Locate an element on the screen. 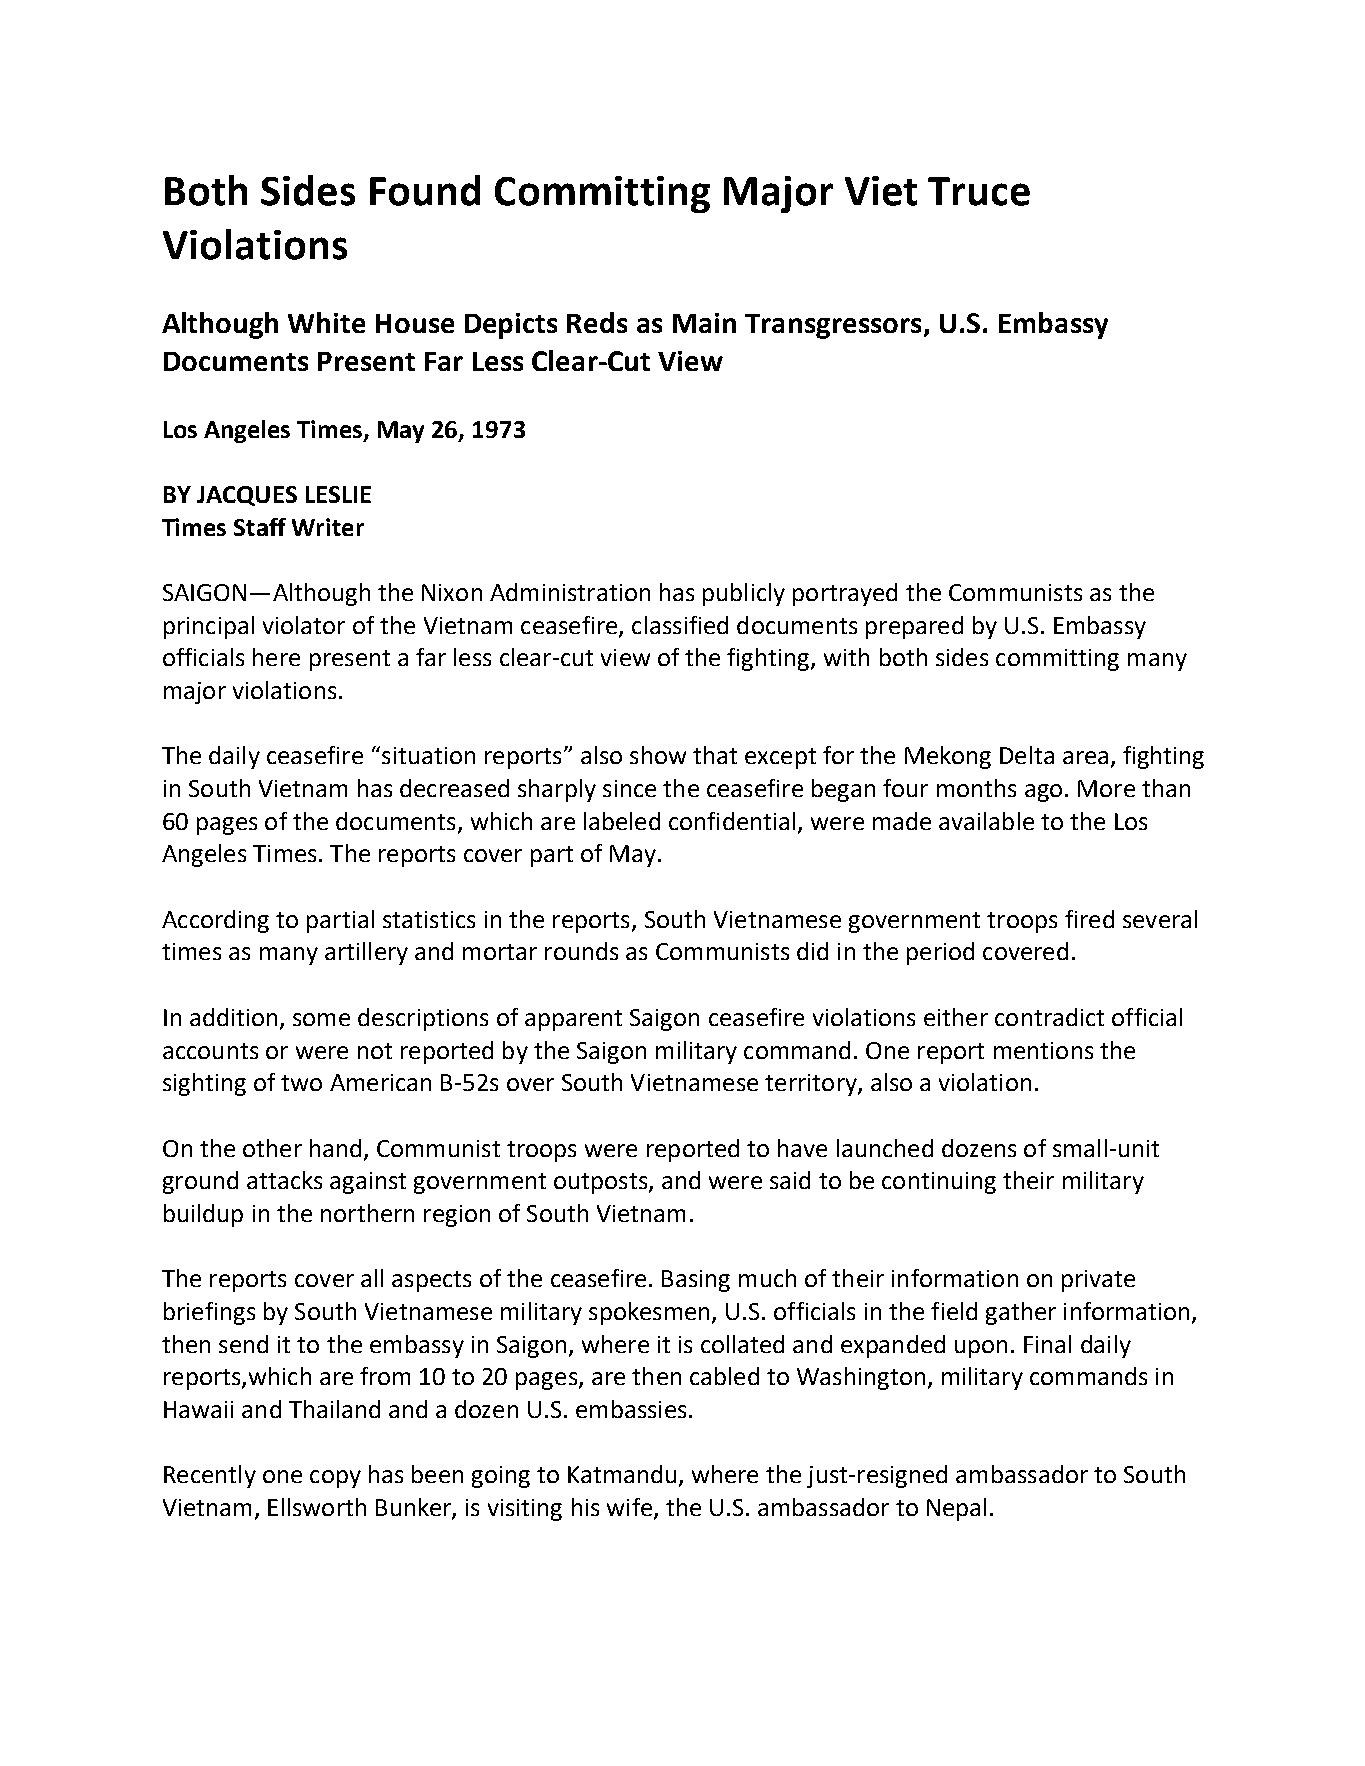 This screenshot has height=1766, width=1365. copy is located at coordinates (335, 1479).
